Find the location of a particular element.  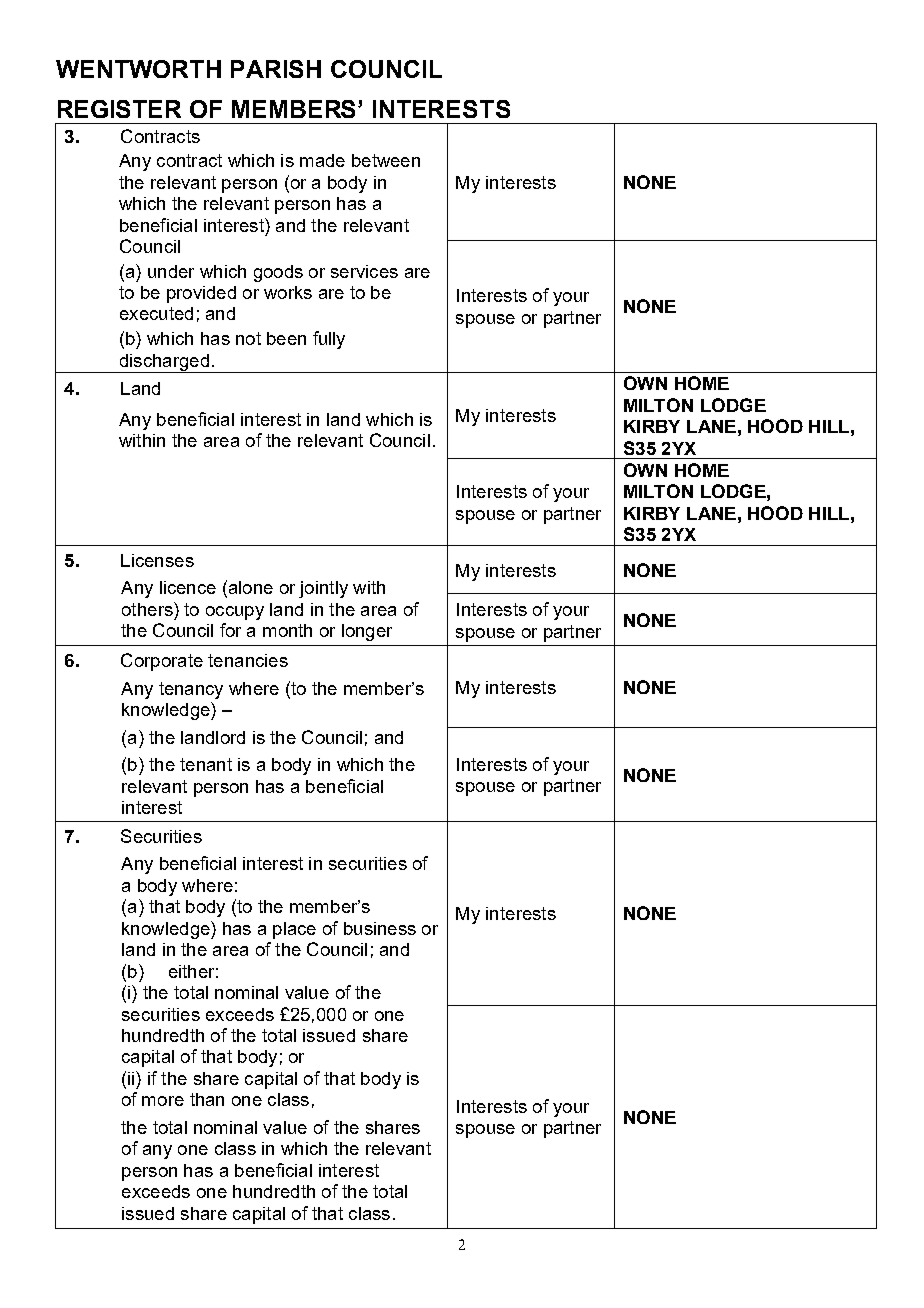

WENTWORTH is located at coordinates (138, 69).
